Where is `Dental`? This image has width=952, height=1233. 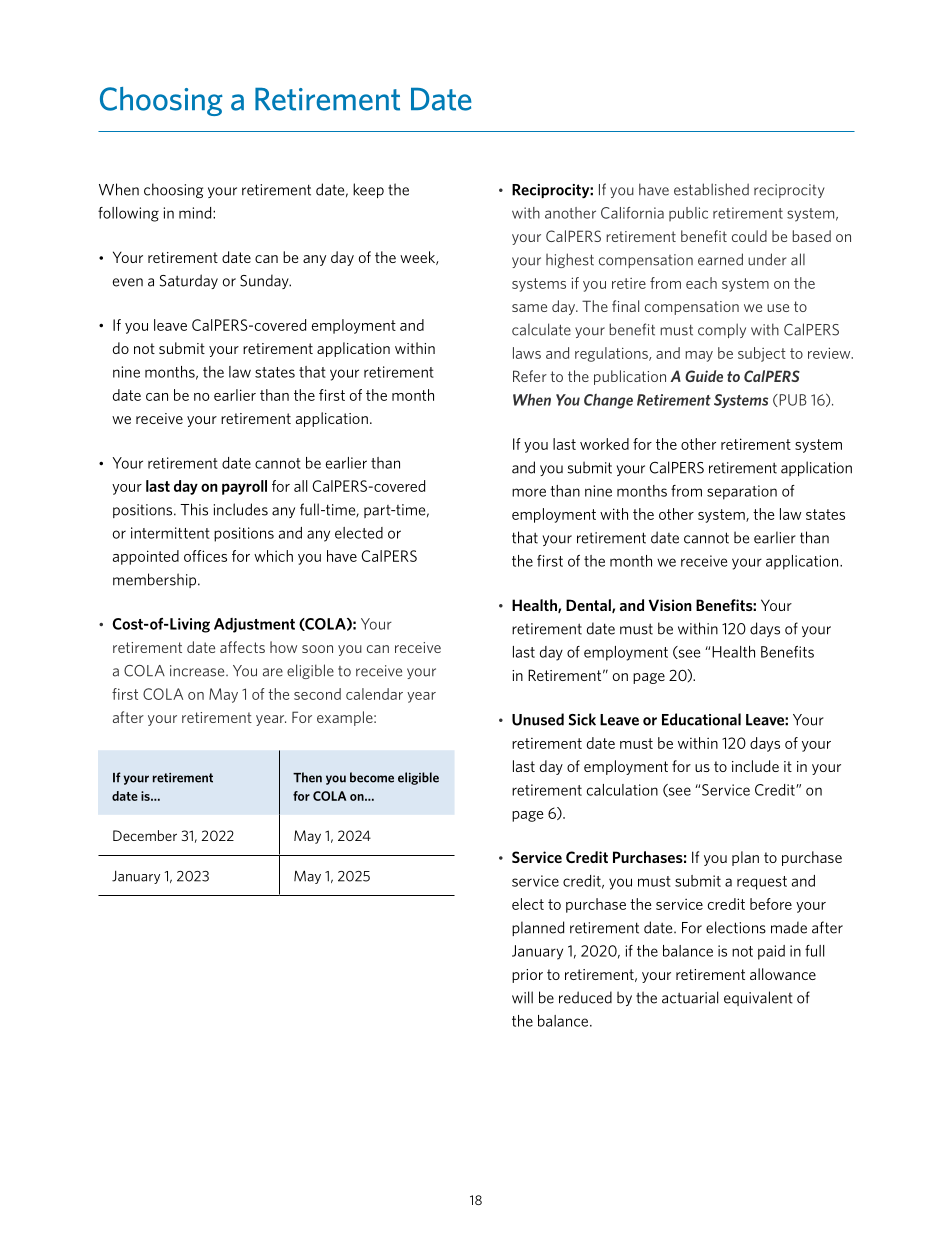
Dental is located at coordinates (589, 606).
